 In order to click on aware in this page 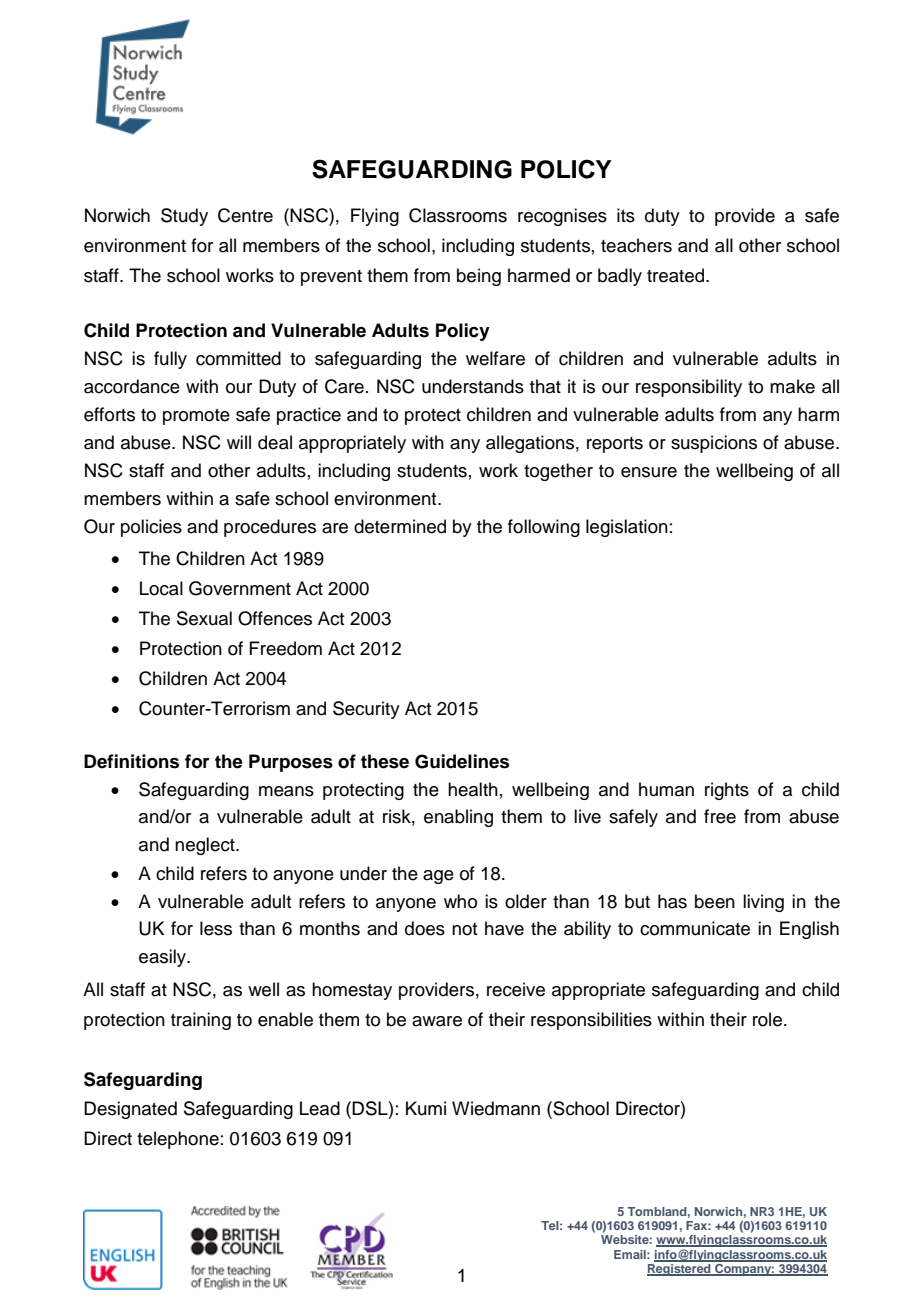, I will do `click(437, 1021)`.
